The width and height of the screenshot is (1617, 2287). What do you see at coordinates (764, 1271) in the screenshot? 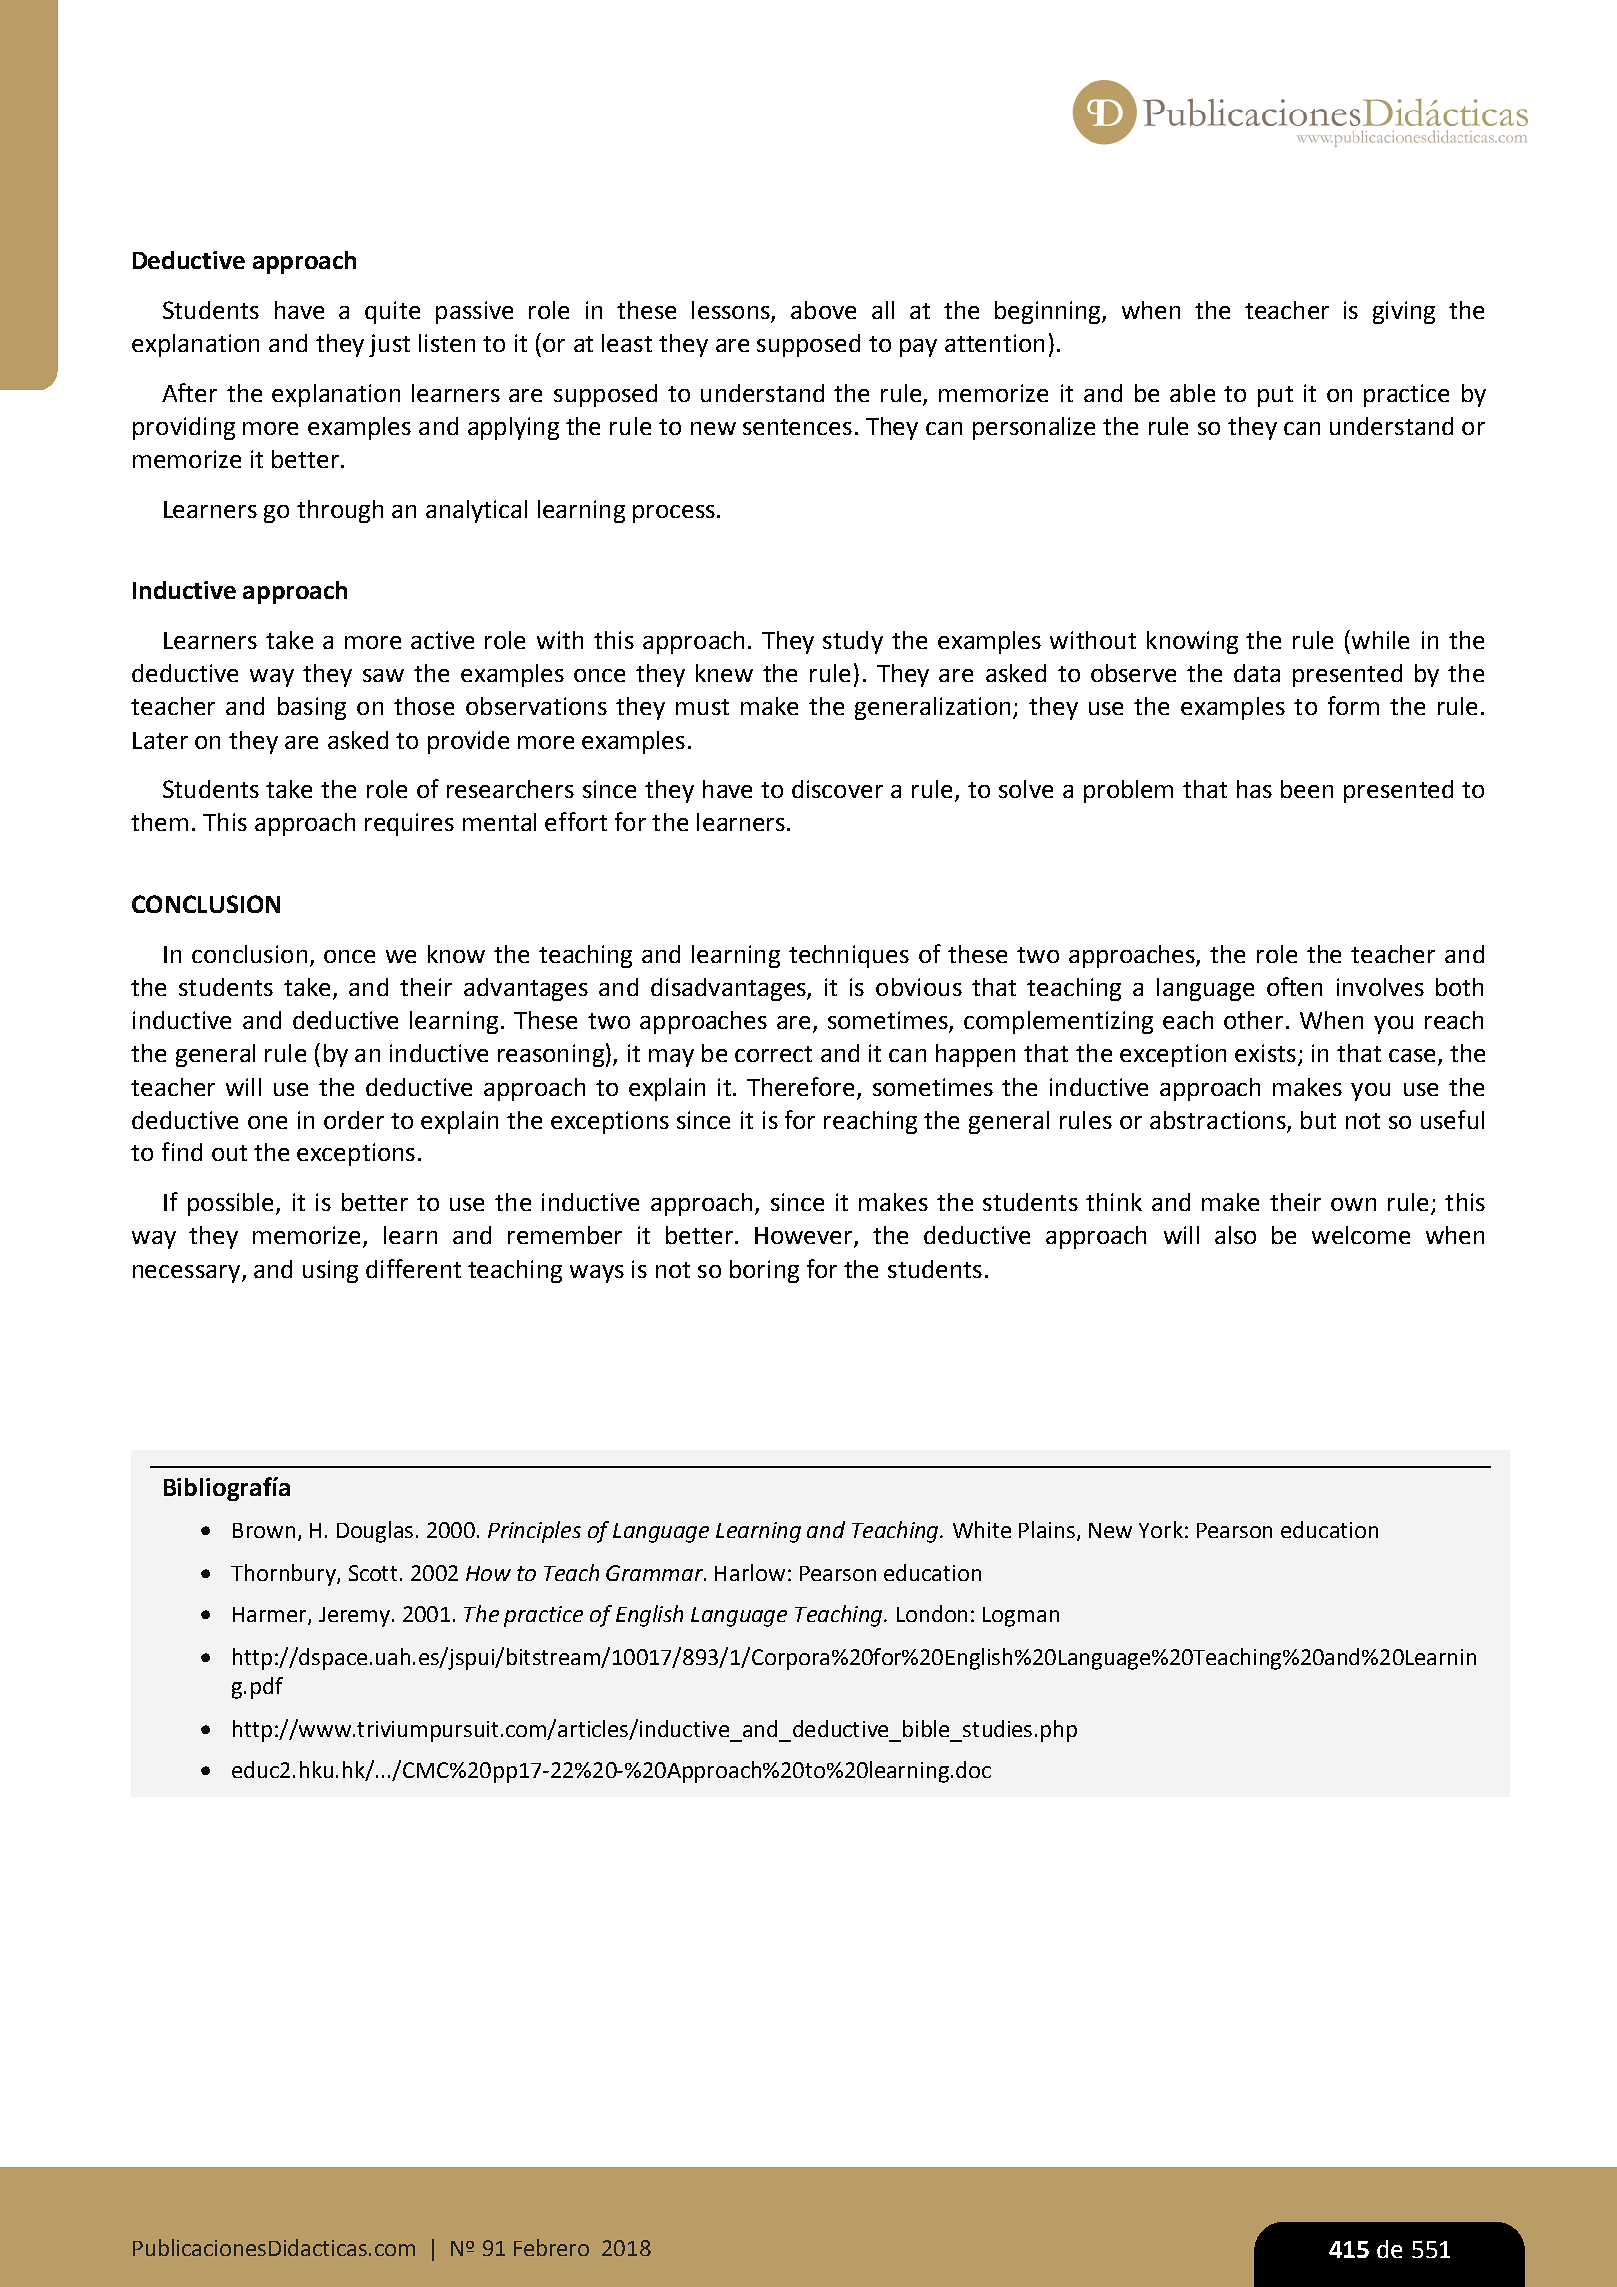
I see `boring` at bounding box center [764, 1271].
